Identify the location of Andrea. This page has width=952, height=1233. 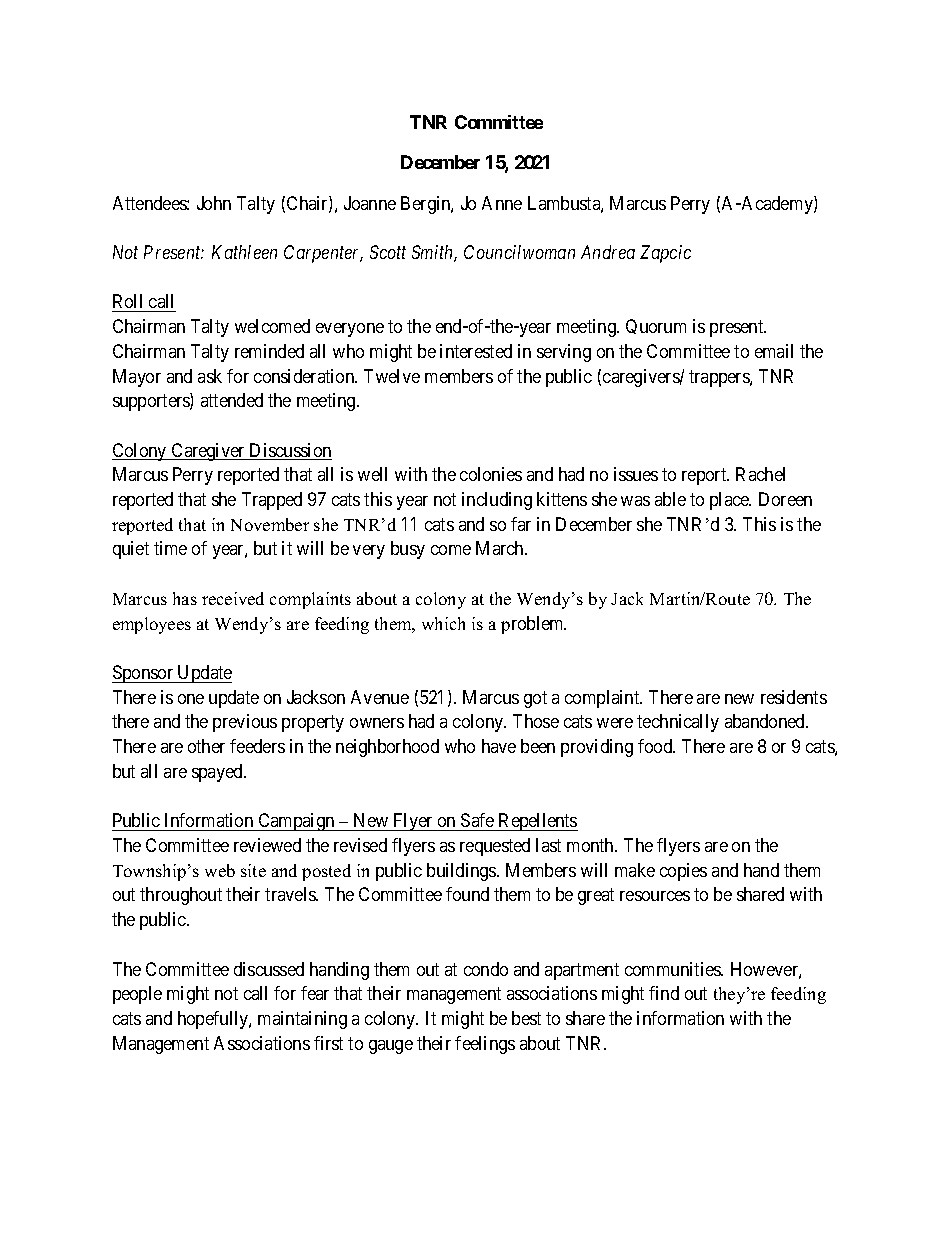
(608, 252).
